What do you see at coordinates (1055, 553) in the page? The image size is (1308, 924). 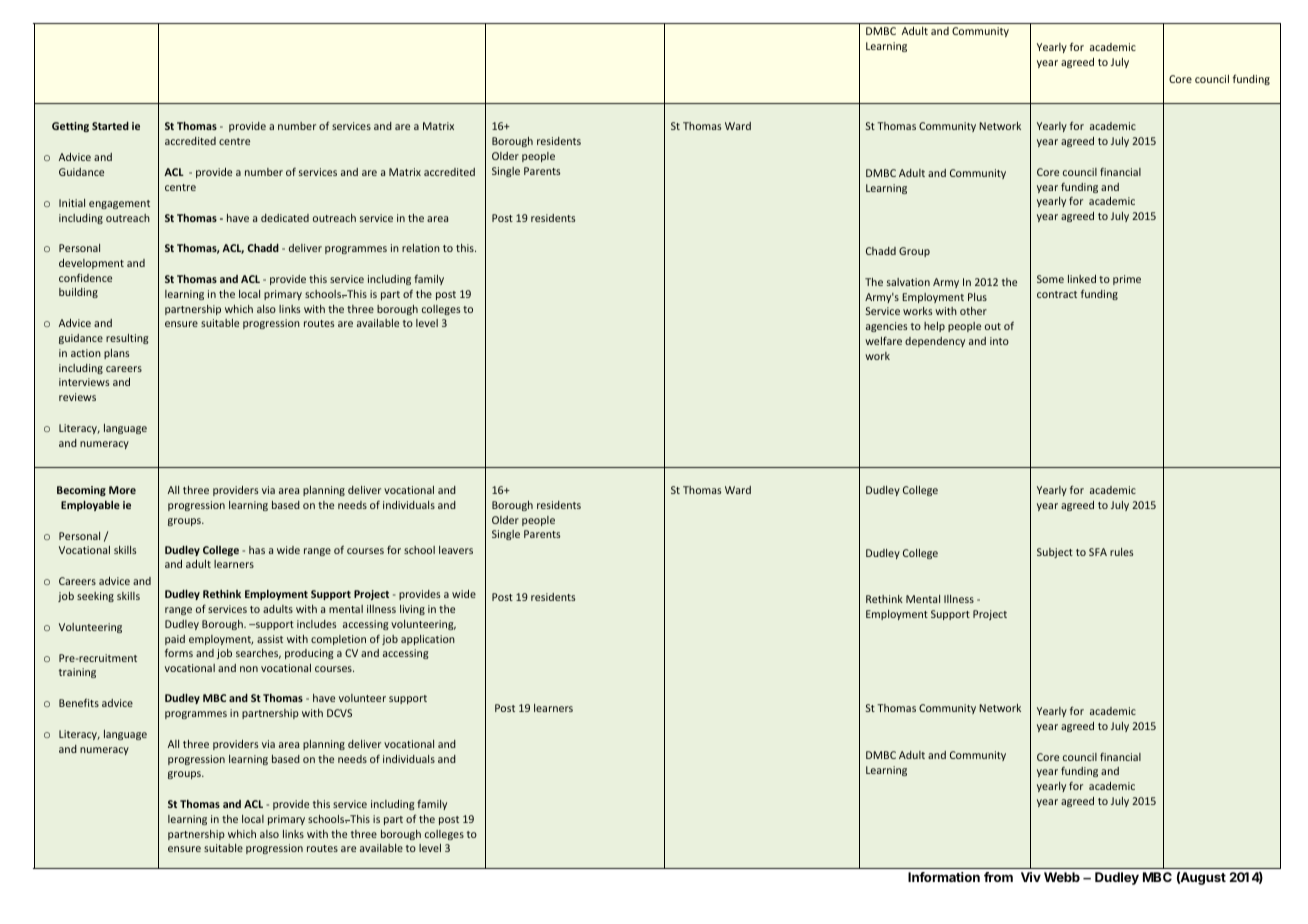 I see `Subject` at bounding box center [1055, 553].
